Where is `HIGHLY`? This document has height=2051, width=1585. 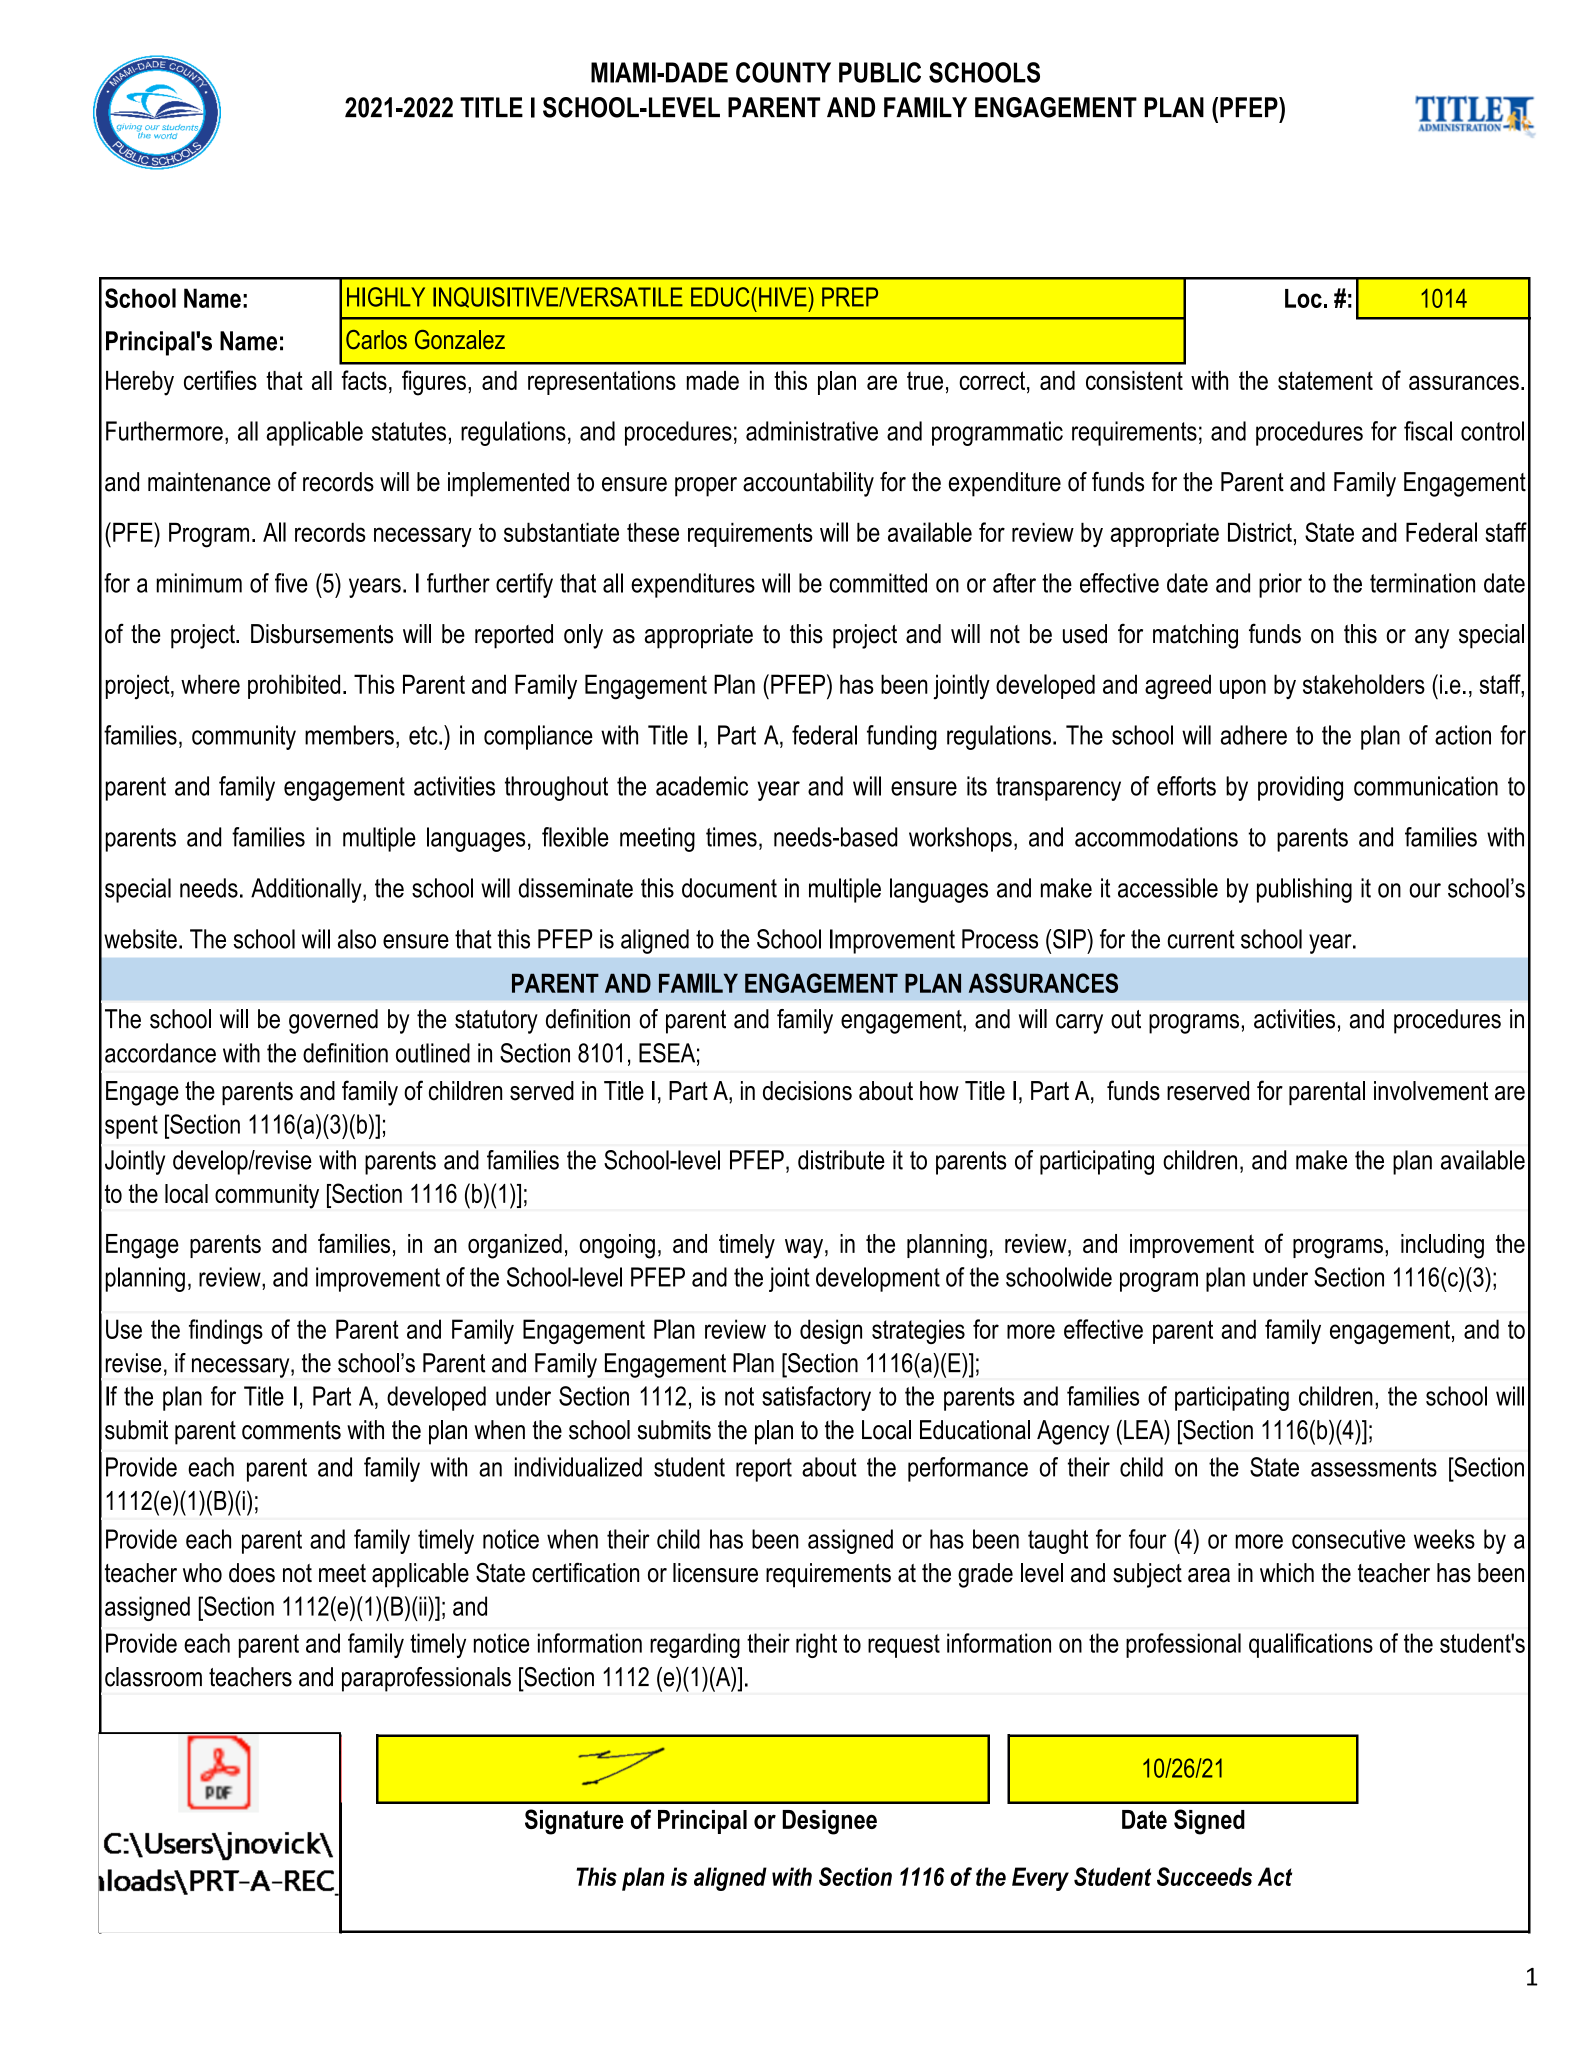 HIGHLY is located at coordinates (386, 297).
